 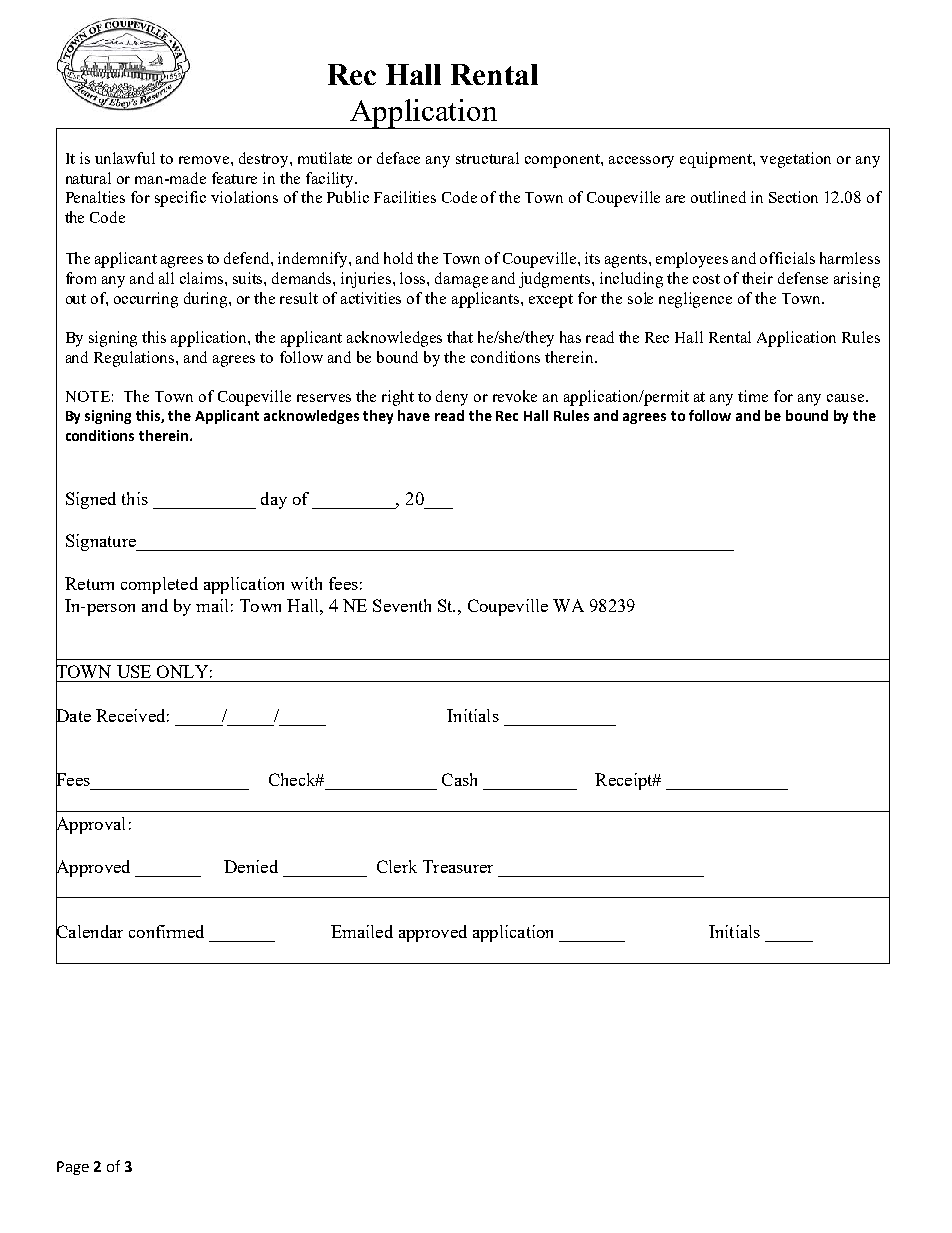 What do you see at coordinates (458, 866) in the document?
I see `Treasurer` at bounding box center [458, 866].
